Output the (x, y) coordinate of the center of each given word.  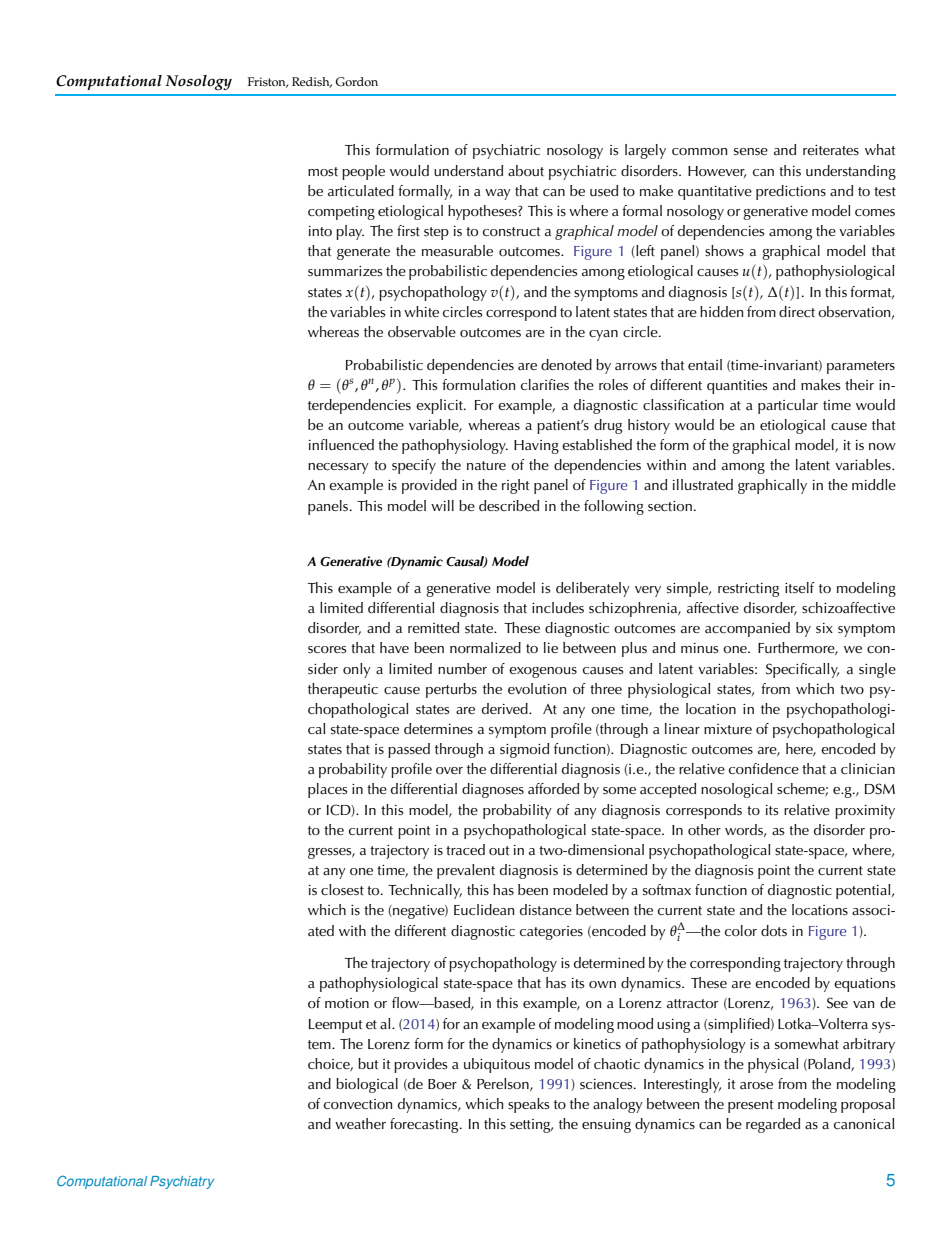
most (323, 172)
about (526, 171)
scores (327, 650)
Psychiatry (182, 1182)
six (824, 628)
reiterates (831, 150)
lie (551, 647)
